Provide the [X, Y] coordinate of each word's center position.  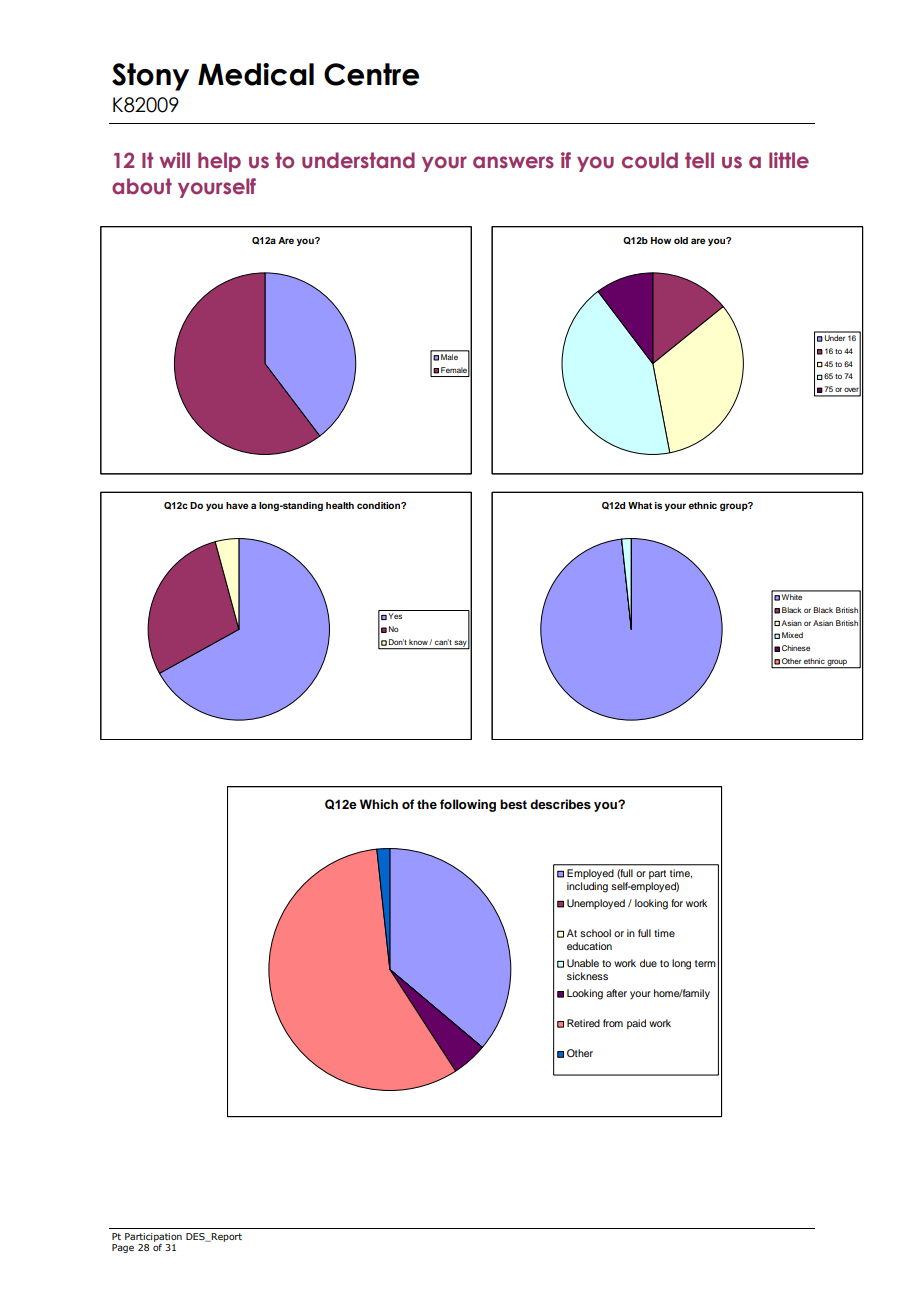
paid [636, 1024]
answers [513, 162]
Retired [583, 1023]
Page [123, 1248]
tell [699, 160]
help [219, 162]
